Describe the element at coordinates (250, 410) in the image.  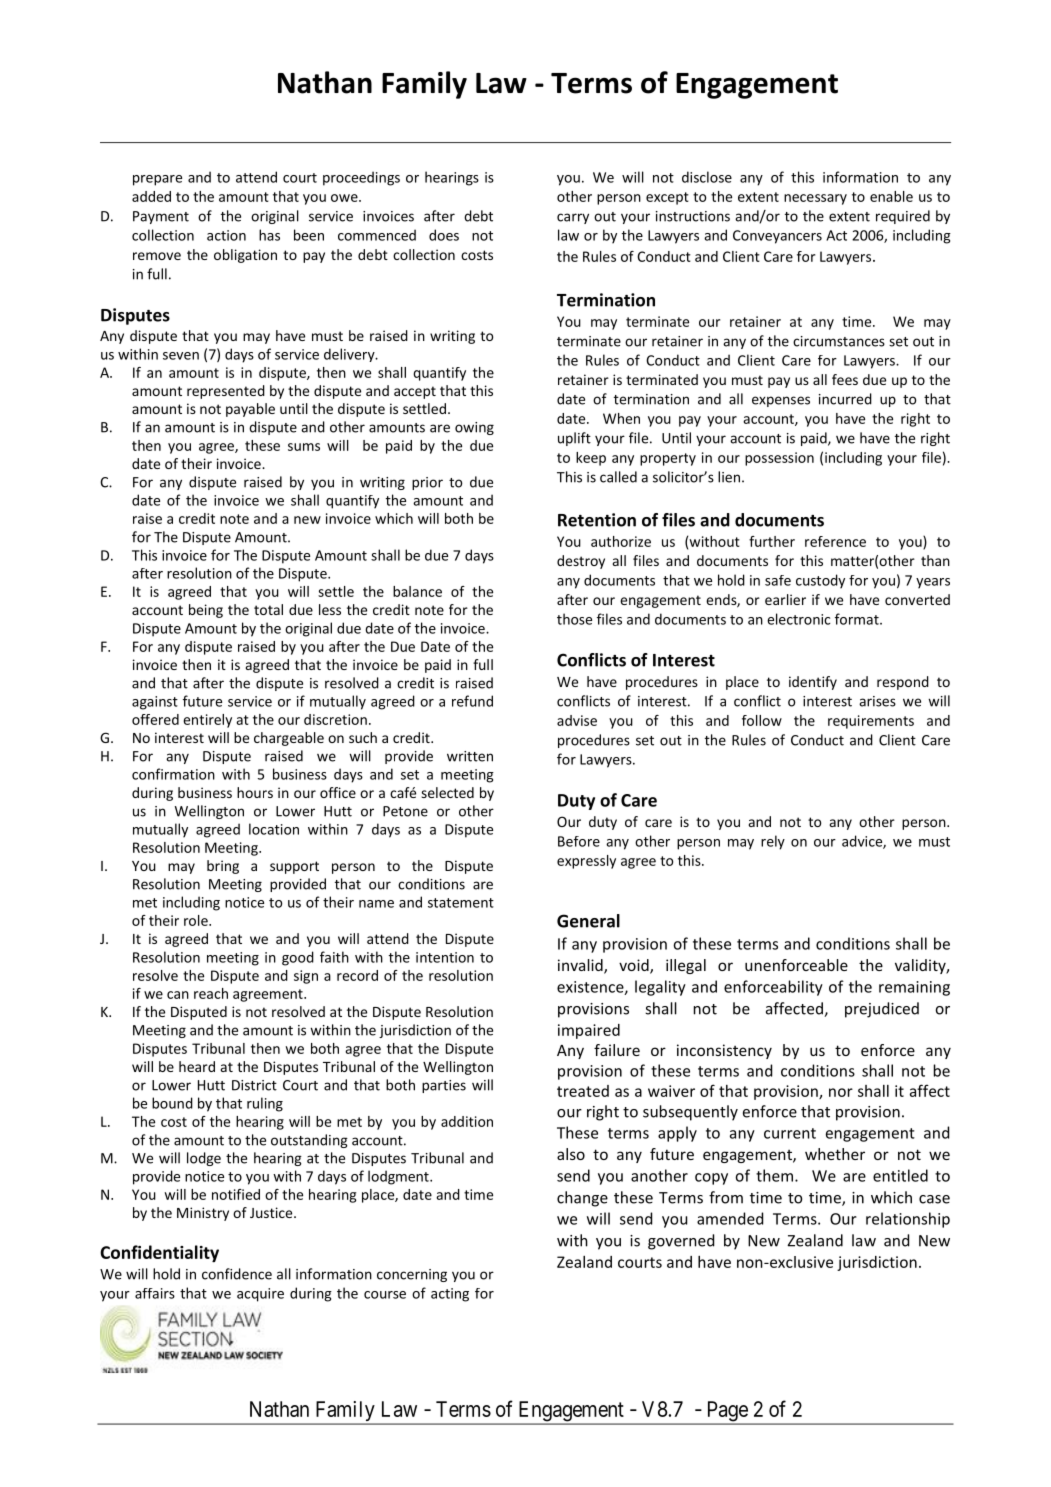
I see `payable` at that location.
